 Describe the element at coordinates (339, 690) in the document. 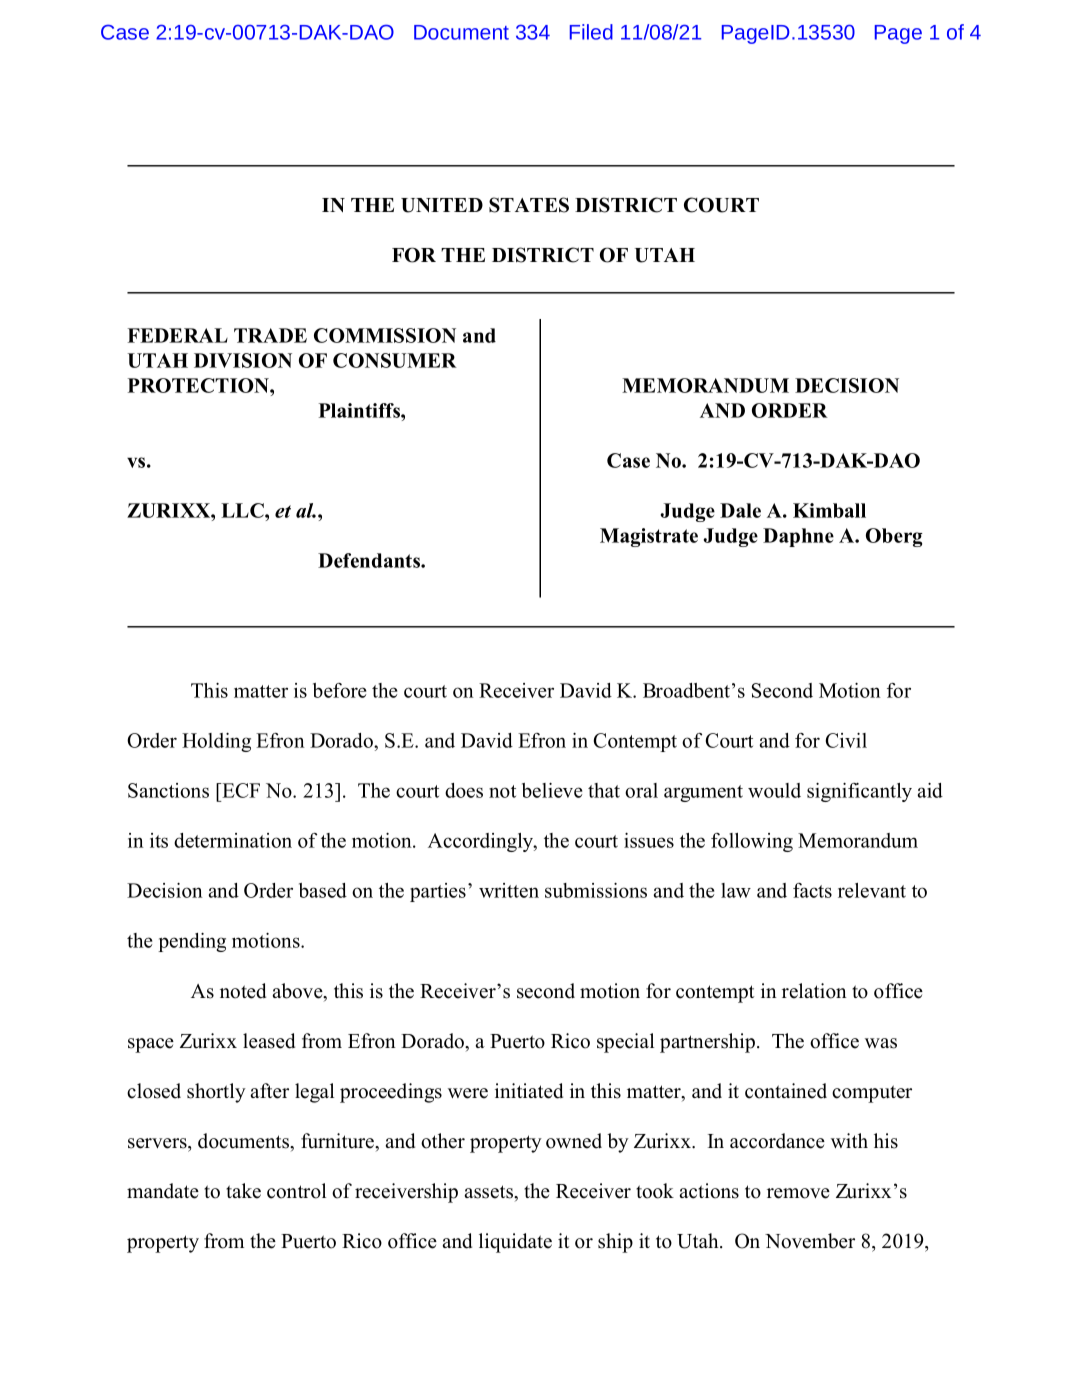

I see `before` at that location.
